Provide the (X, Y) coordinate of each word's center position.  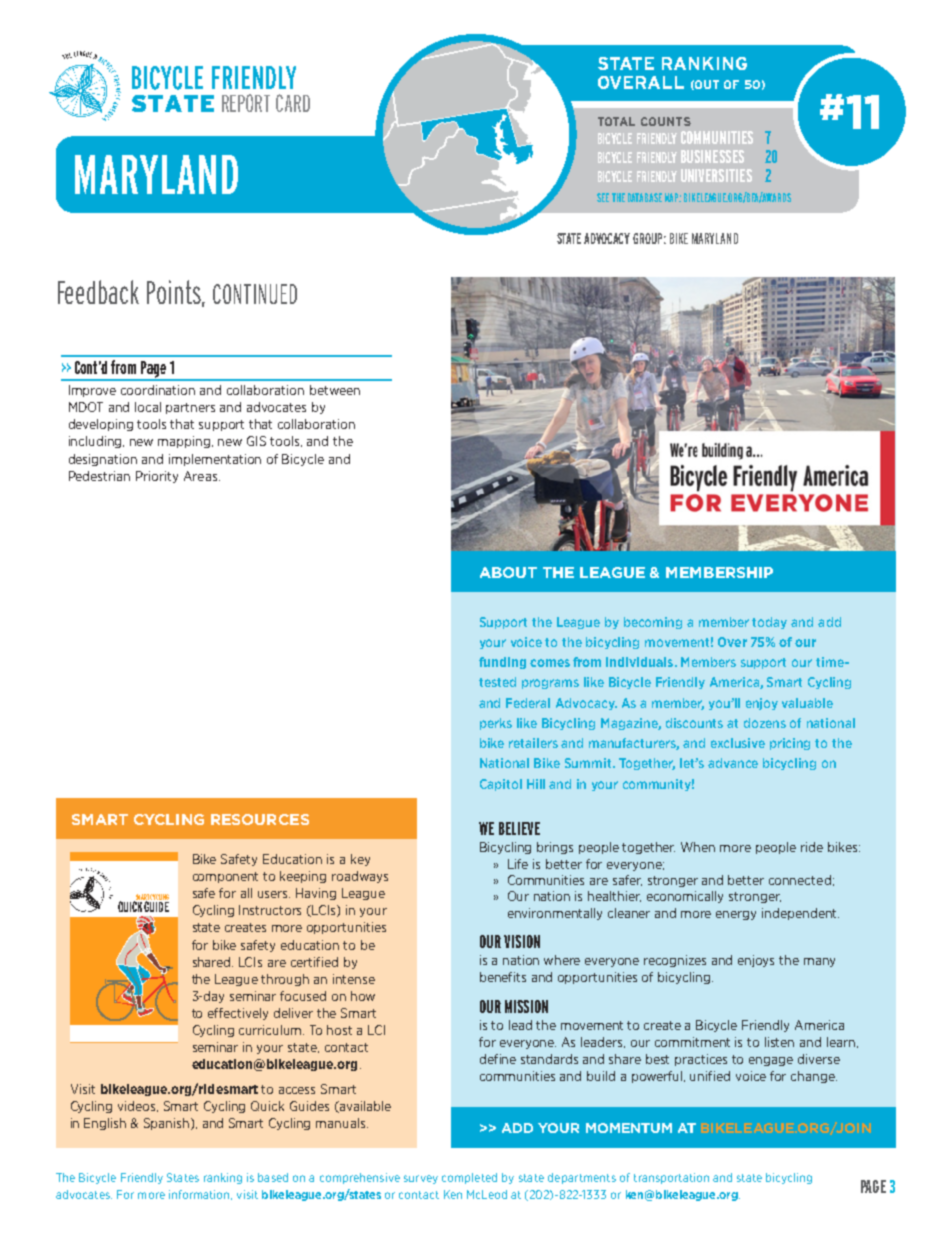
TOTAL (616, 121)
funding (502, 663)
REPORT (246, 103)
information (200, 1195)
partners (190, 408)
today (769, 623)
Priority (157, 477)
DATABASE (645, 197)
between (335, 390)
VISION (522, 941)
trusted (205, 900)
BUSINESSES (712, 156)
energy (736, 915)
